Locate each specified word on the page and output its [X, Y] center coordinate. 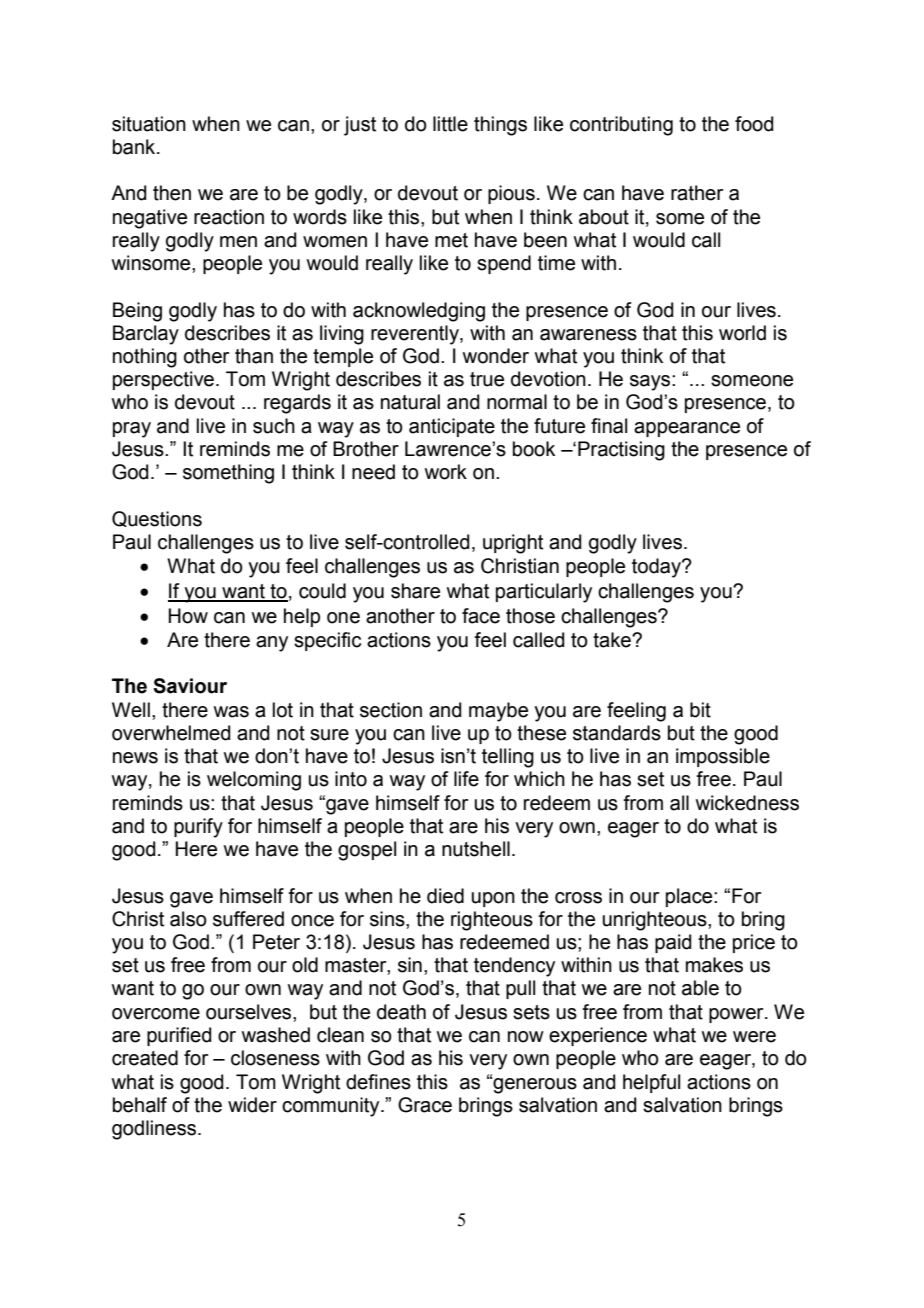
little [450, 124]
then [172, 193]
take [613, 640]
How [188, 616]
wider [252, 1105]
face [481, 616]
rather [697, 193]
